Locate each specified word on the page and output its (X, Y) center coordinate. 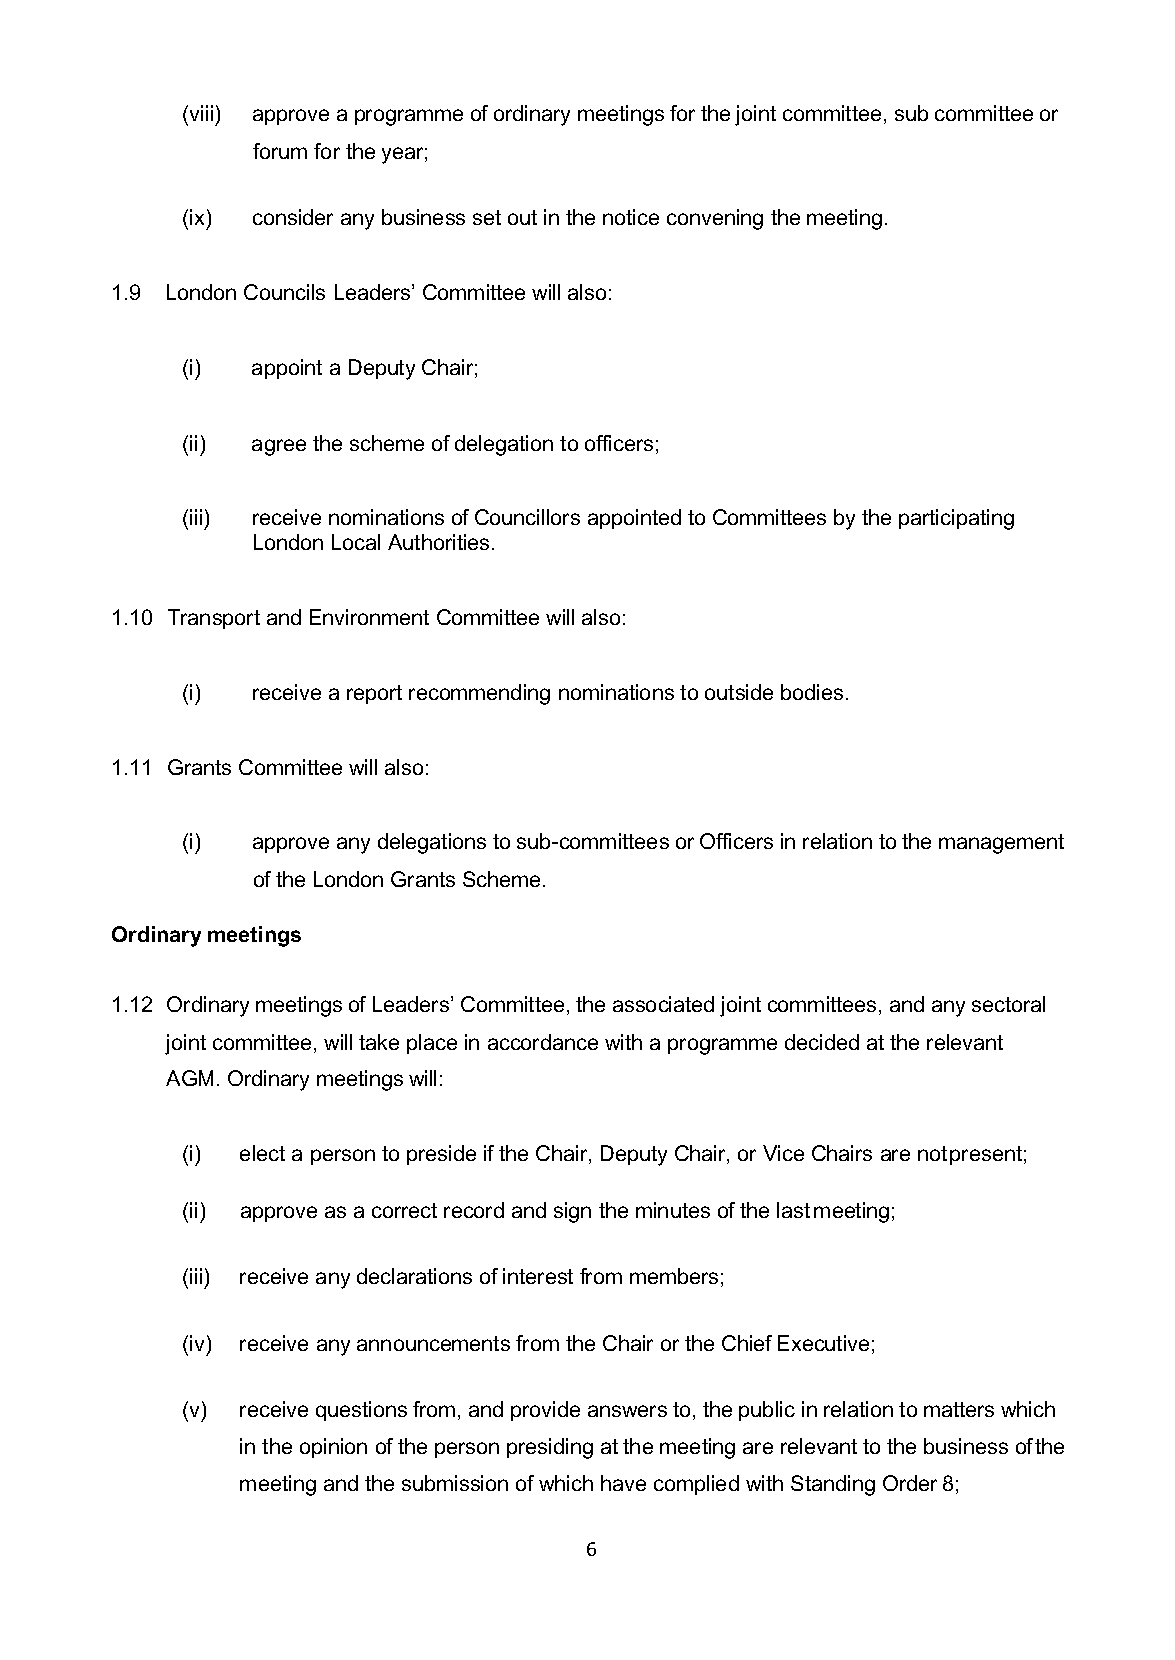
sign (572, 1212)
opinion (333, 1448)
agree (279, 447)
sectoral (1008, 1004)
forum (280, 151)
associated (663, 1004)
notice (631, 217)
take (379, 1042)
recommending (479, 694)
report (374, 694)
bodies (812, 692)
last (793, 1210)
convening (715, 219)
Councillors (527, 517)
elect (262, 1153)
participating (956, 519)
